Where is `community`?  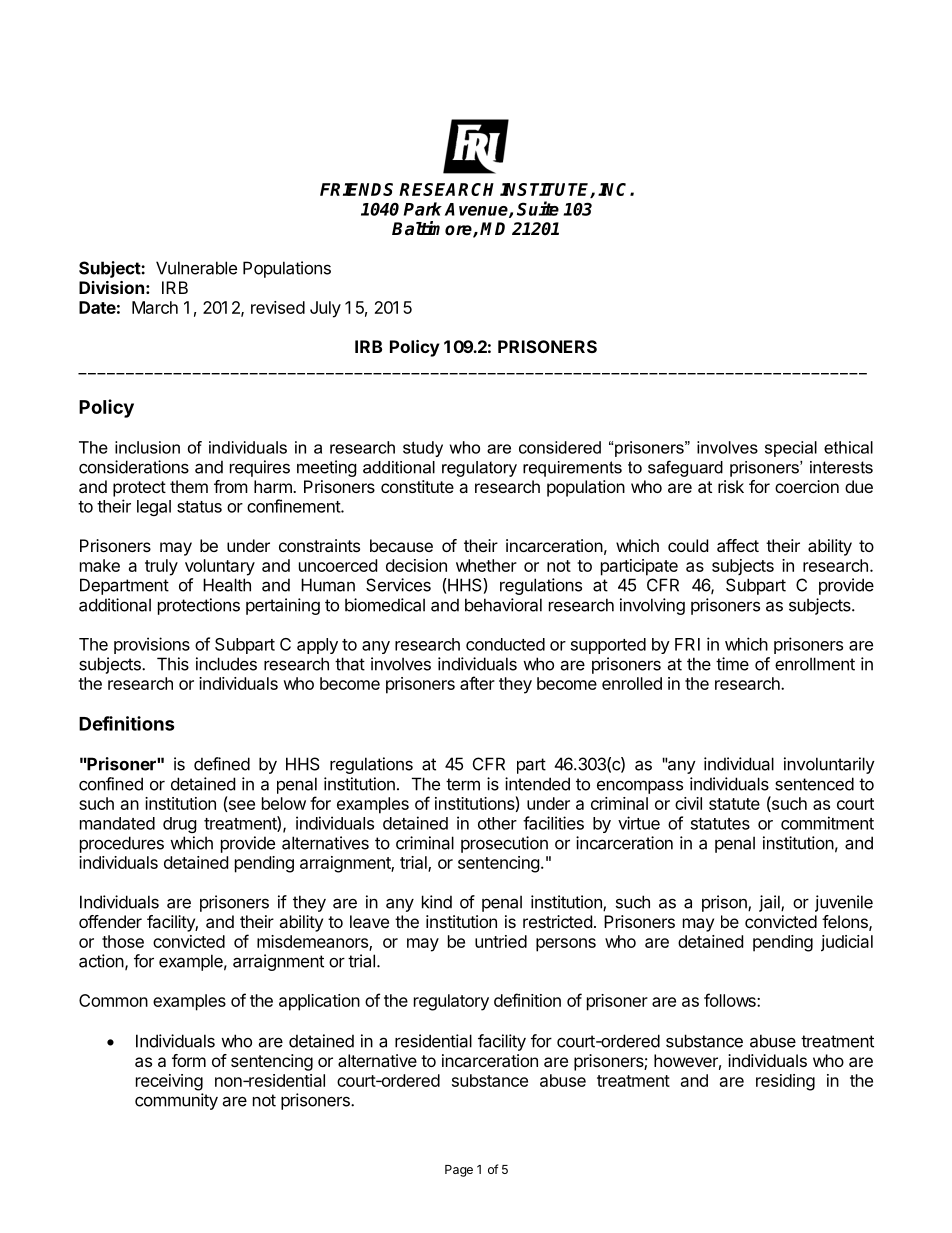 community is located at coordinates (176, 1101).
